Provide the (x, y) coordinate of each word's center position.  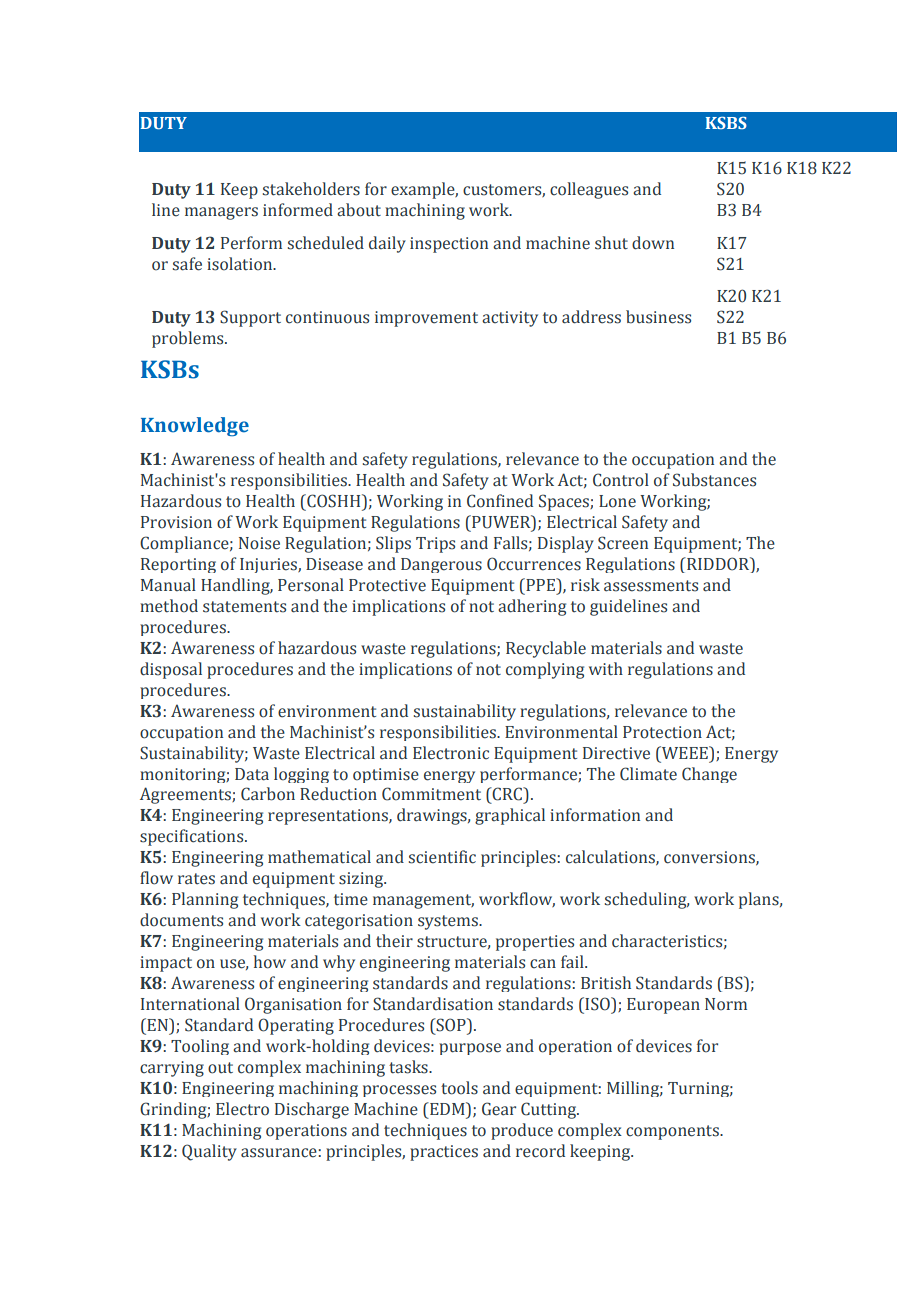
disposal (171, 670)
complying (545, 670)
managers (221, 213)
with (606, 669)
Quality (209, 1152)
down (653, 243)
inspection (449, 245)
